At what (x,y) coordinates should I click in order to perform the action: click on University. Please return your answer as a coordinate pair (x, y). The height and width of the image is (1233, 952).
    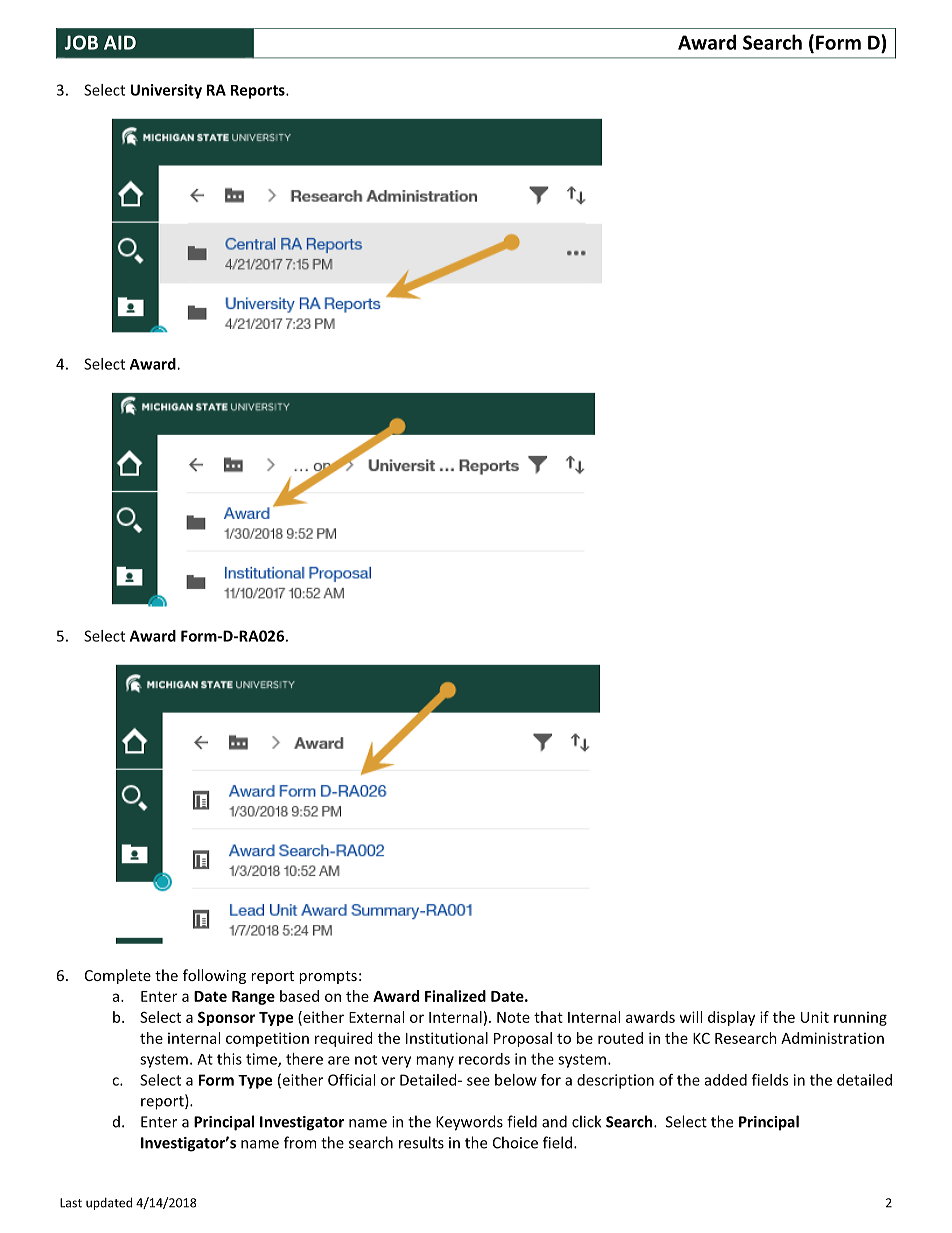
    Looking at the image, I should click on (166, 91).
